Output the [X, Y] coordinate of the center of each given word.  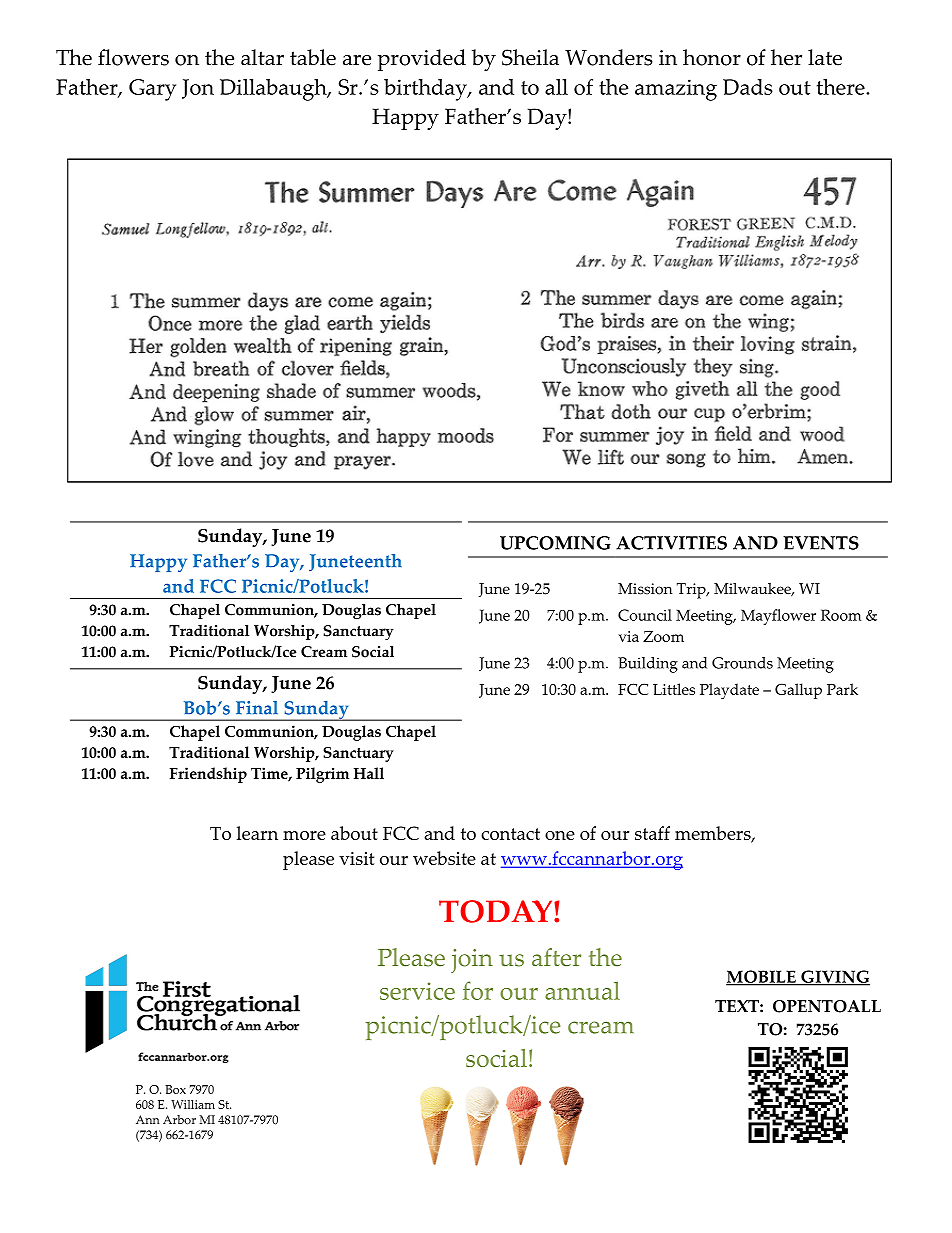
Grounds [742, 663]
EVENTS [821, 543]
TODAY [497, 911]
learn [257, 833]
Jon [198, 89]
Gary [152, 90]
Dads [748, 87]
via [629, 636]
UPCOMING [555, 543]
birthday [426, 90]
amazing [676, 90]
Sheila [530, 57]
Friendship [208, 775]
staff [652, 833]
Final [257, 708]
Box [175, 1089]
